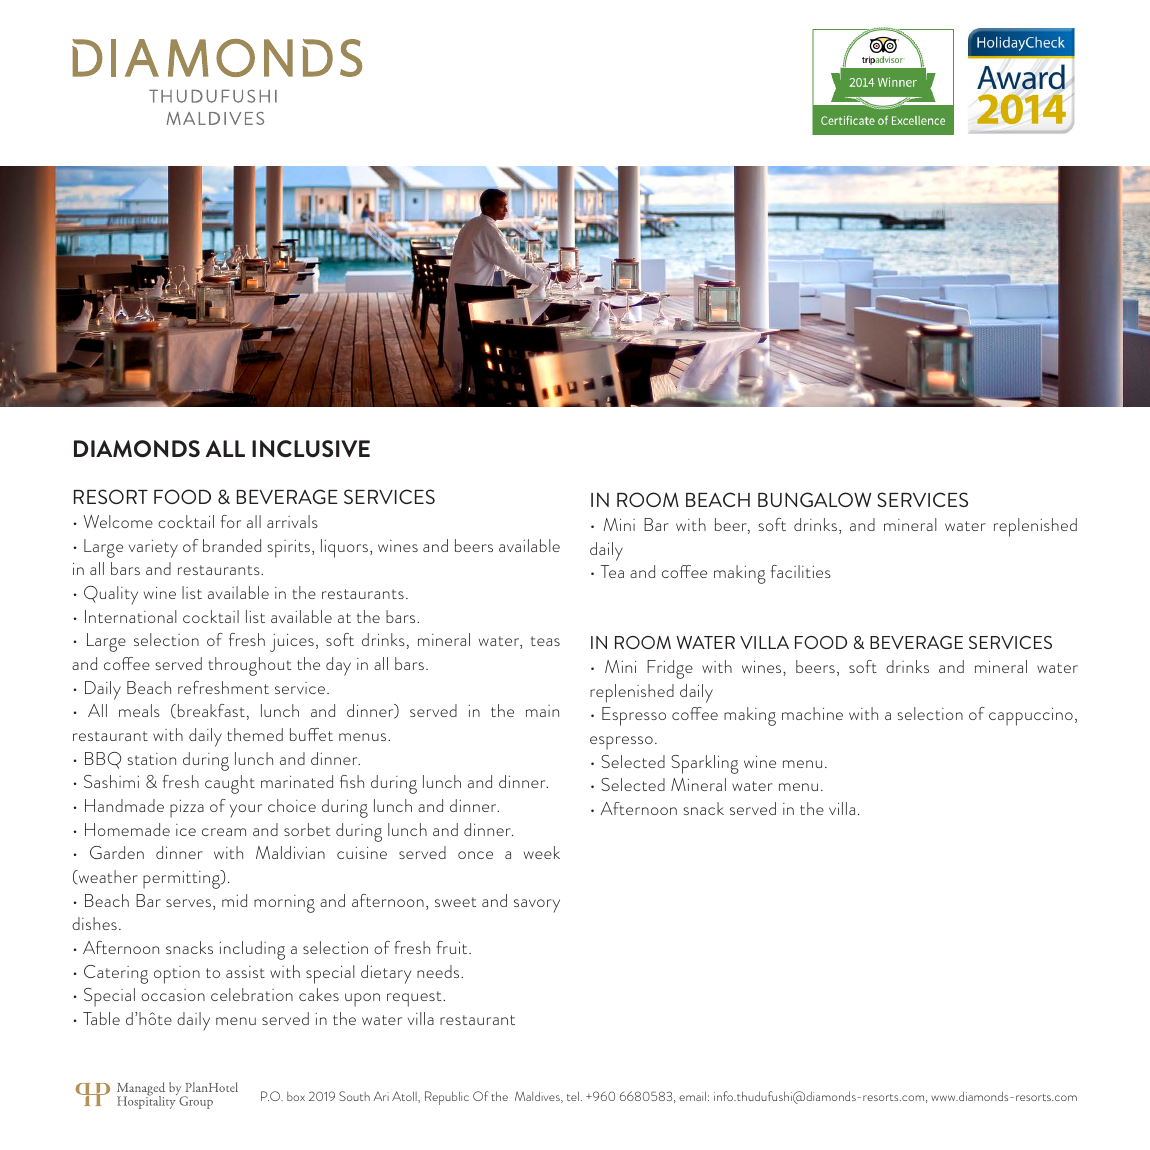  Describe the element at coordinates (573, 1096) in the screenshot. I see `tel` at that location.
